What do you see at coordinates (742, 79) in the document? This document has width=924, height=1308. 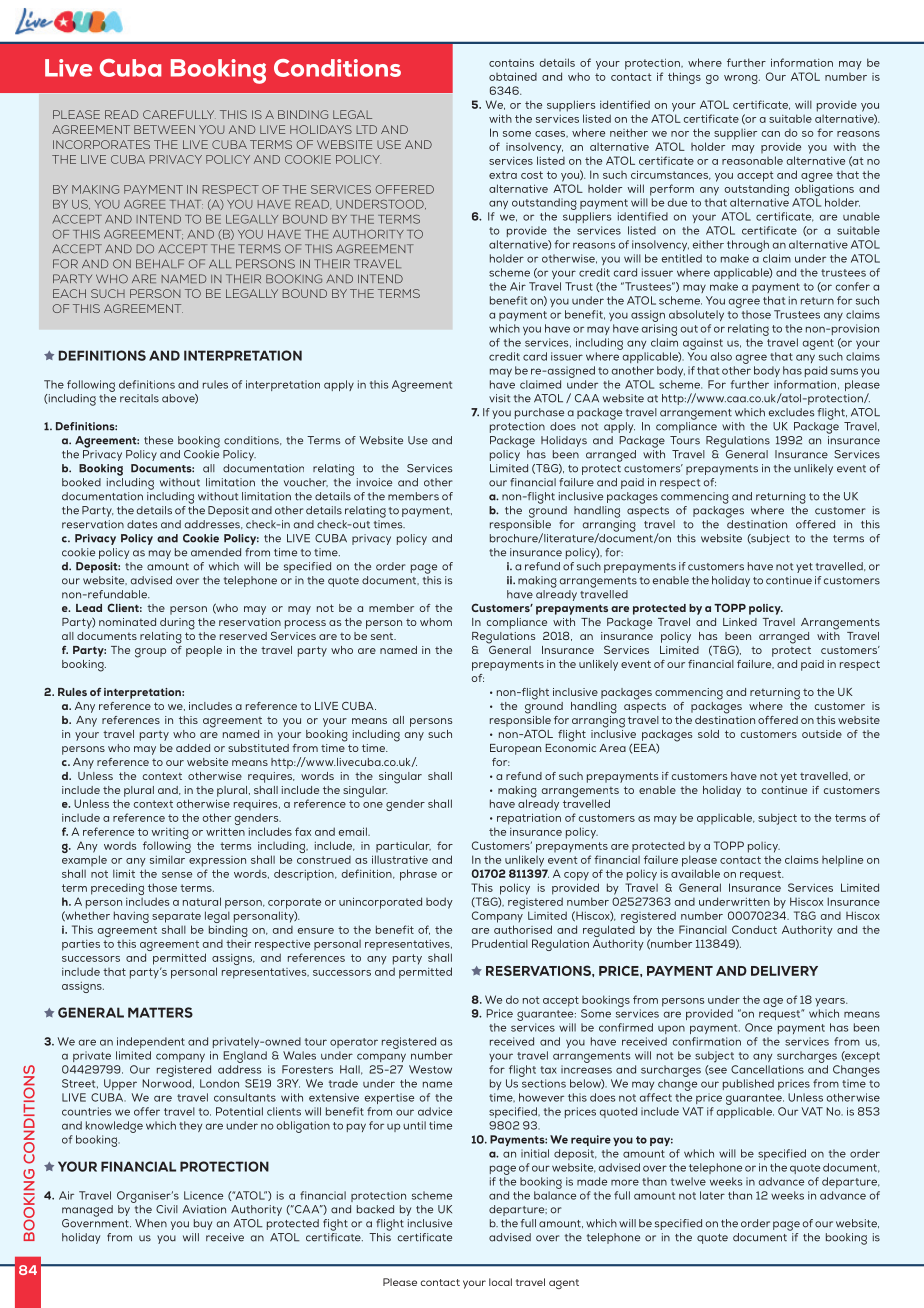 I see `wrong` at bounding box center [742, 79].
